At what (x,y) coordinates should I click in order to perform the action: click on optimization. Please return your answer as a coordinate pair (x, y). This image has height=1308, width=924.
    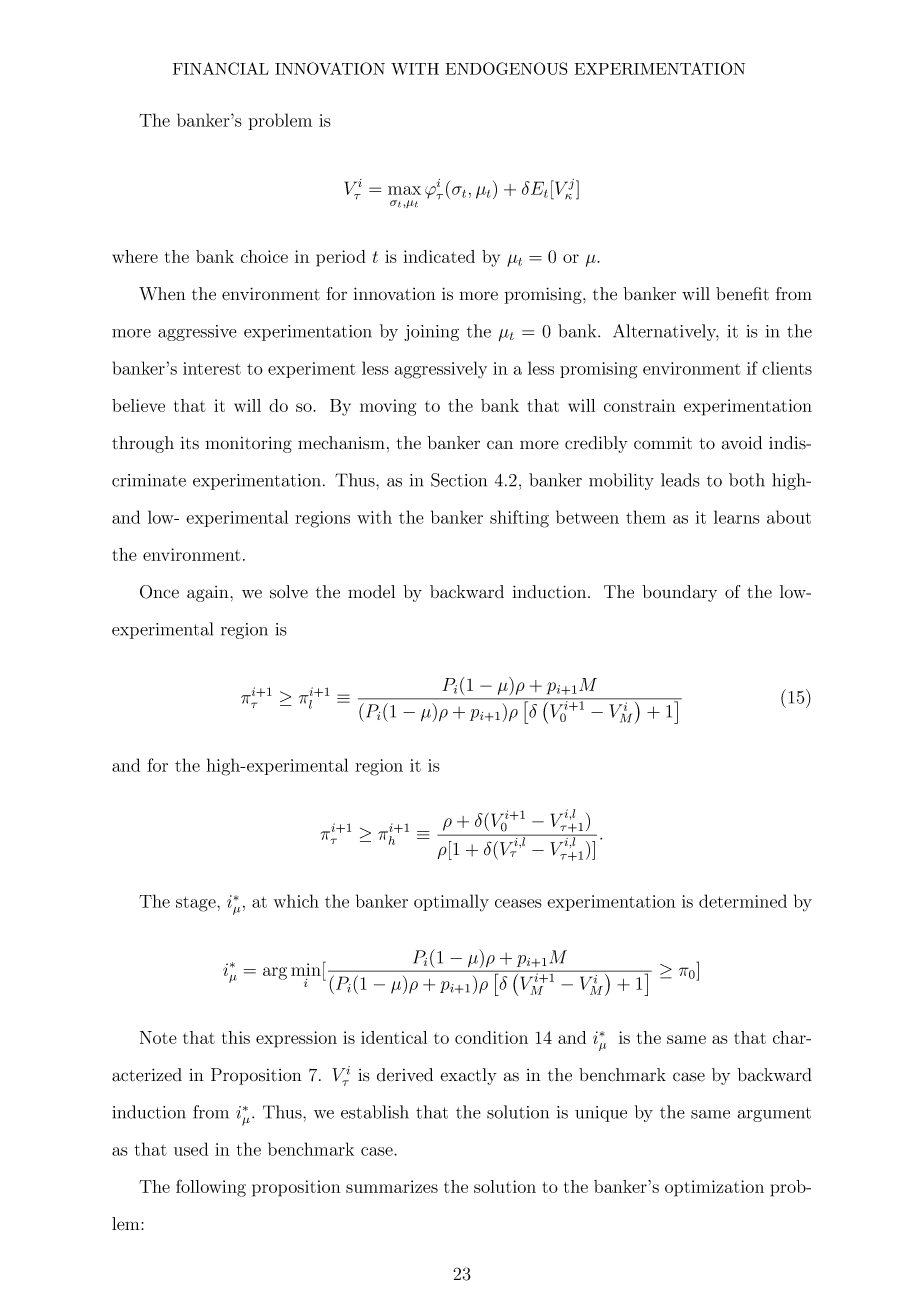
    Looking at the image, I should click on (714, 1188).
